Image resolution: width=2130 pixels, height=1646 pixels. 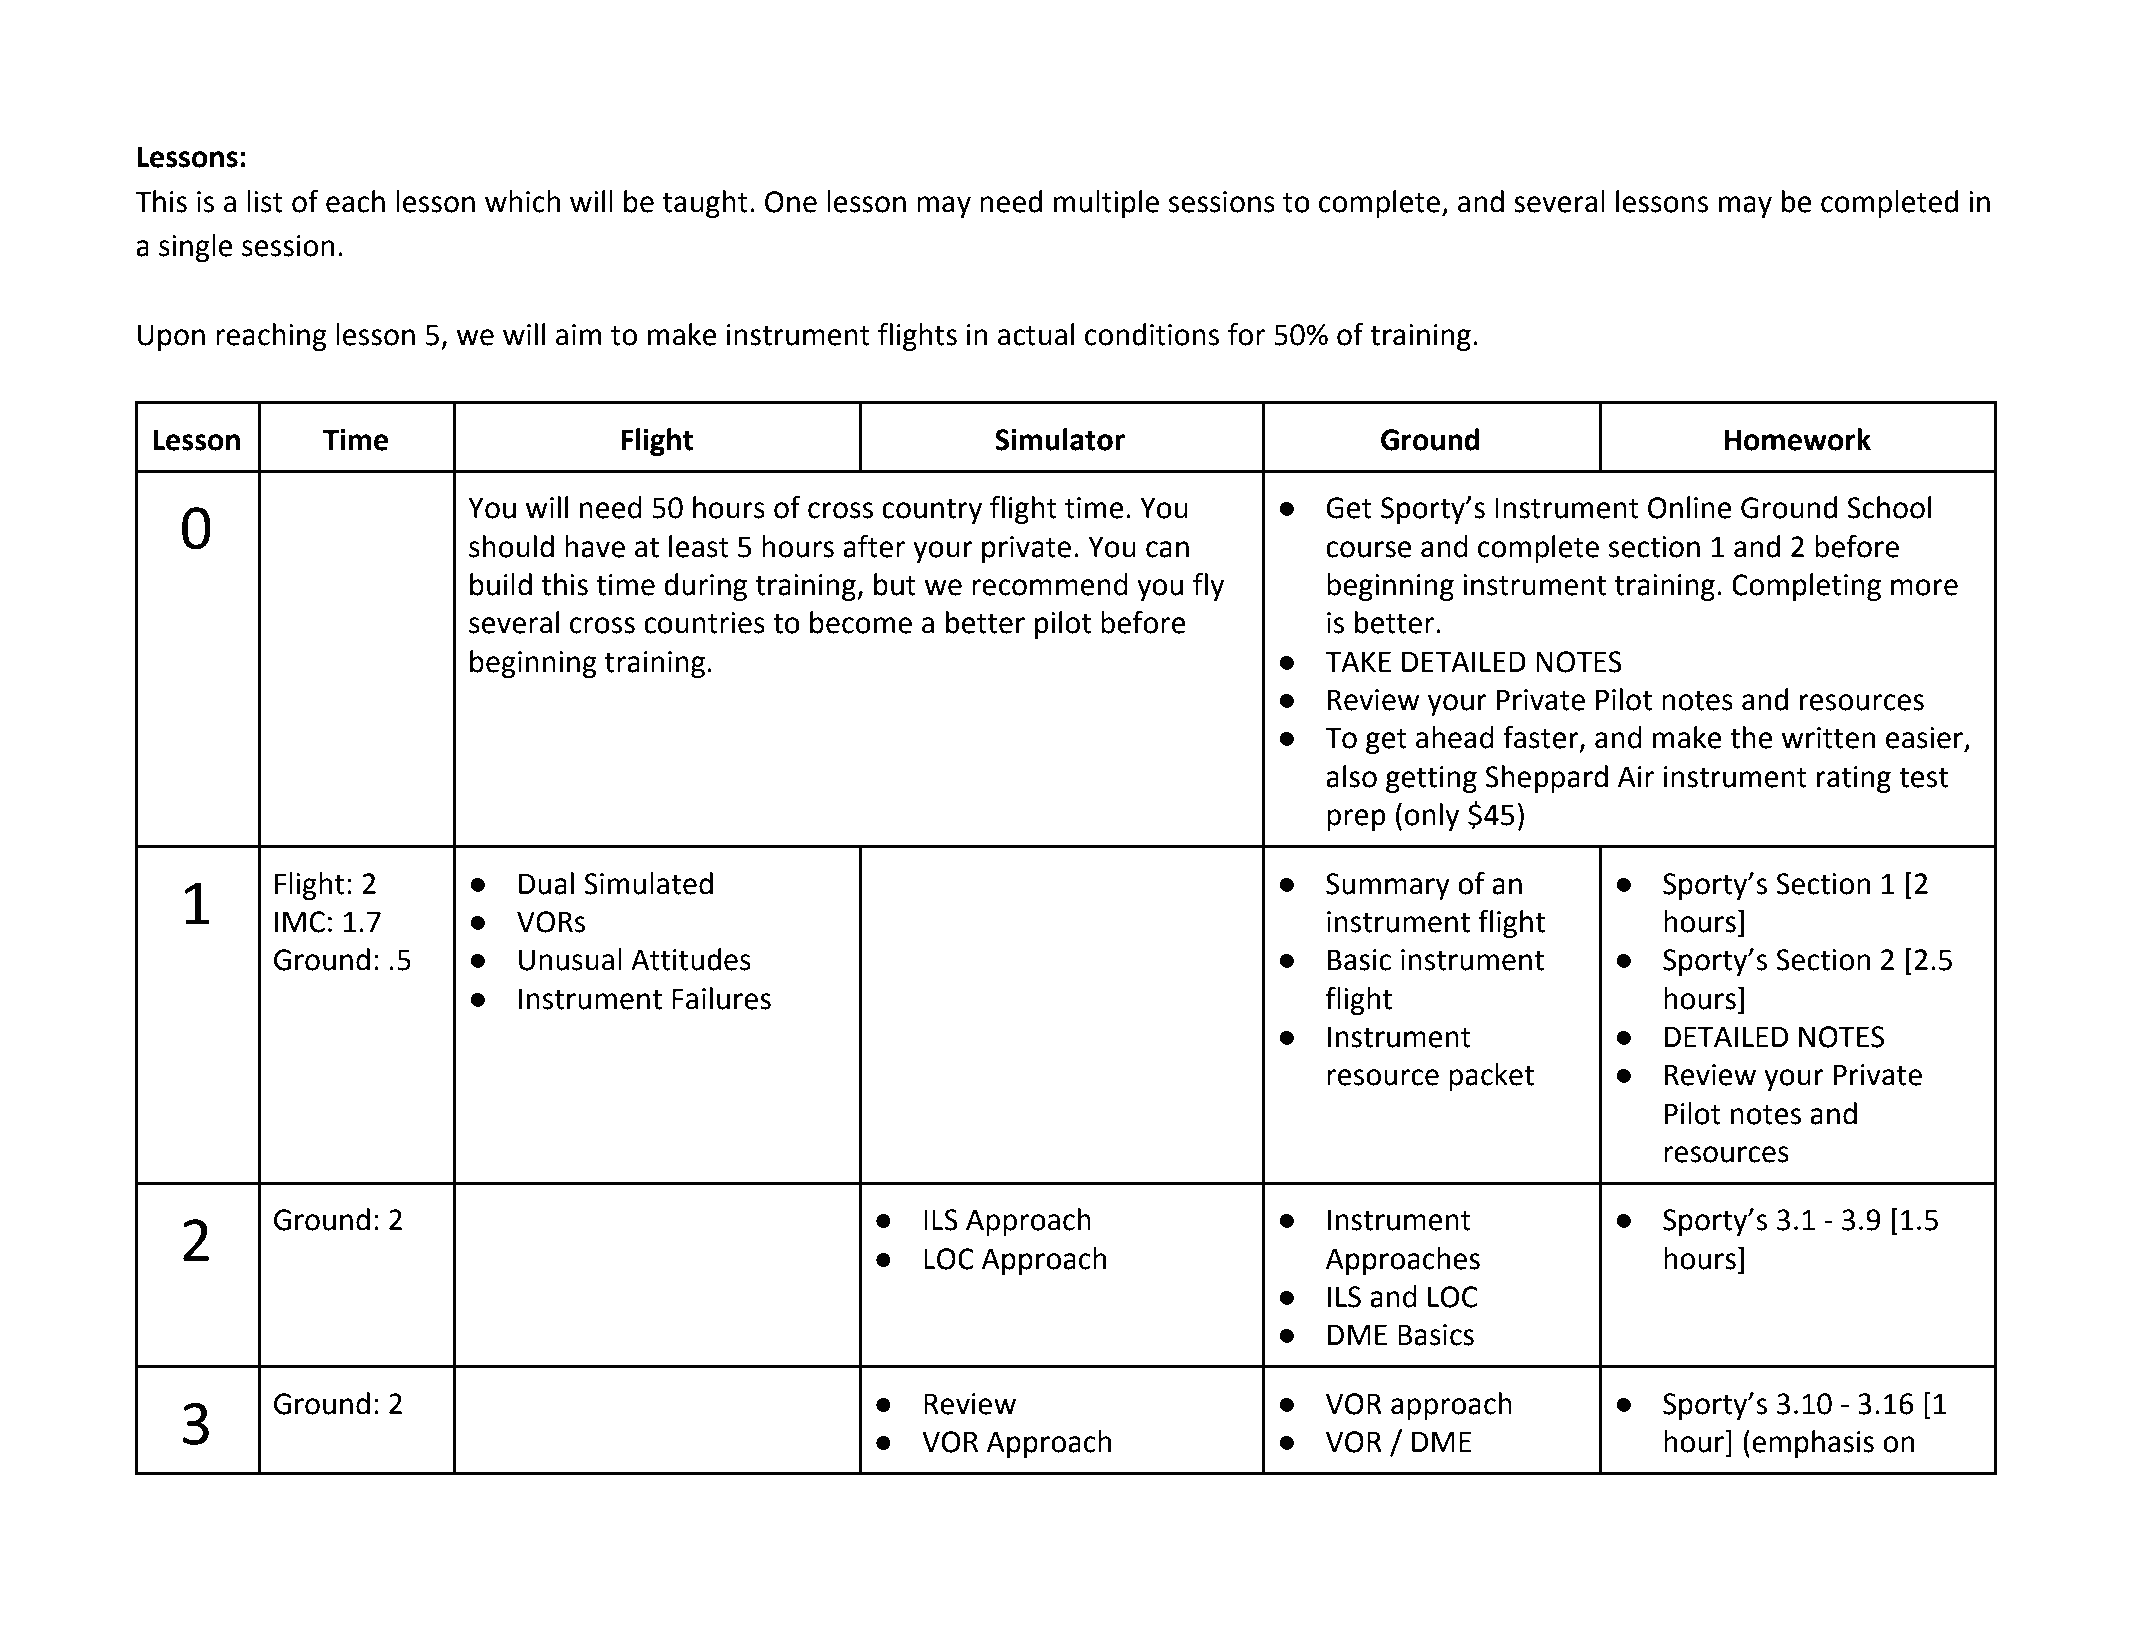 What do you see at coordinates (1690, 507) in the screenshot?
I see `Online` at bounding box center [1690, 507].
